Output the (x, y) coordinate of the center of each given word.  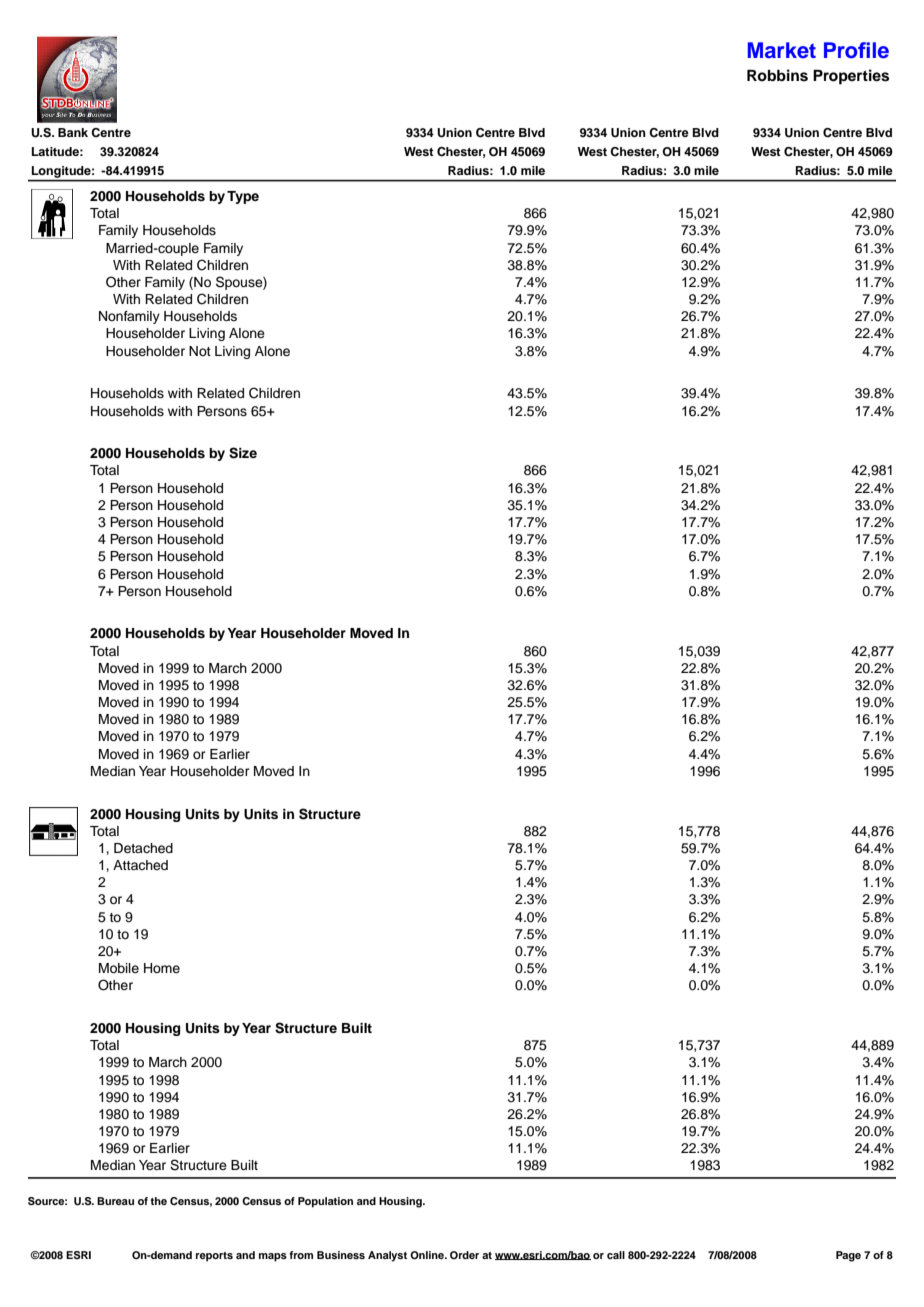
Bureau (115, 1201)
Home (162, 968)
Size (243, 453)
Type (243, 197)
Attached (140, 865)
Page (848, 1256)
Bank (73, 132)
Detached (143, 848)
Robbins (777, 75)
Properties (851, 77)
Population (325, 1202)
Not (200, 351)
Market (782, 50)
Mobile (119, 968)
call (616, 1255)
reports (214, 1257)
